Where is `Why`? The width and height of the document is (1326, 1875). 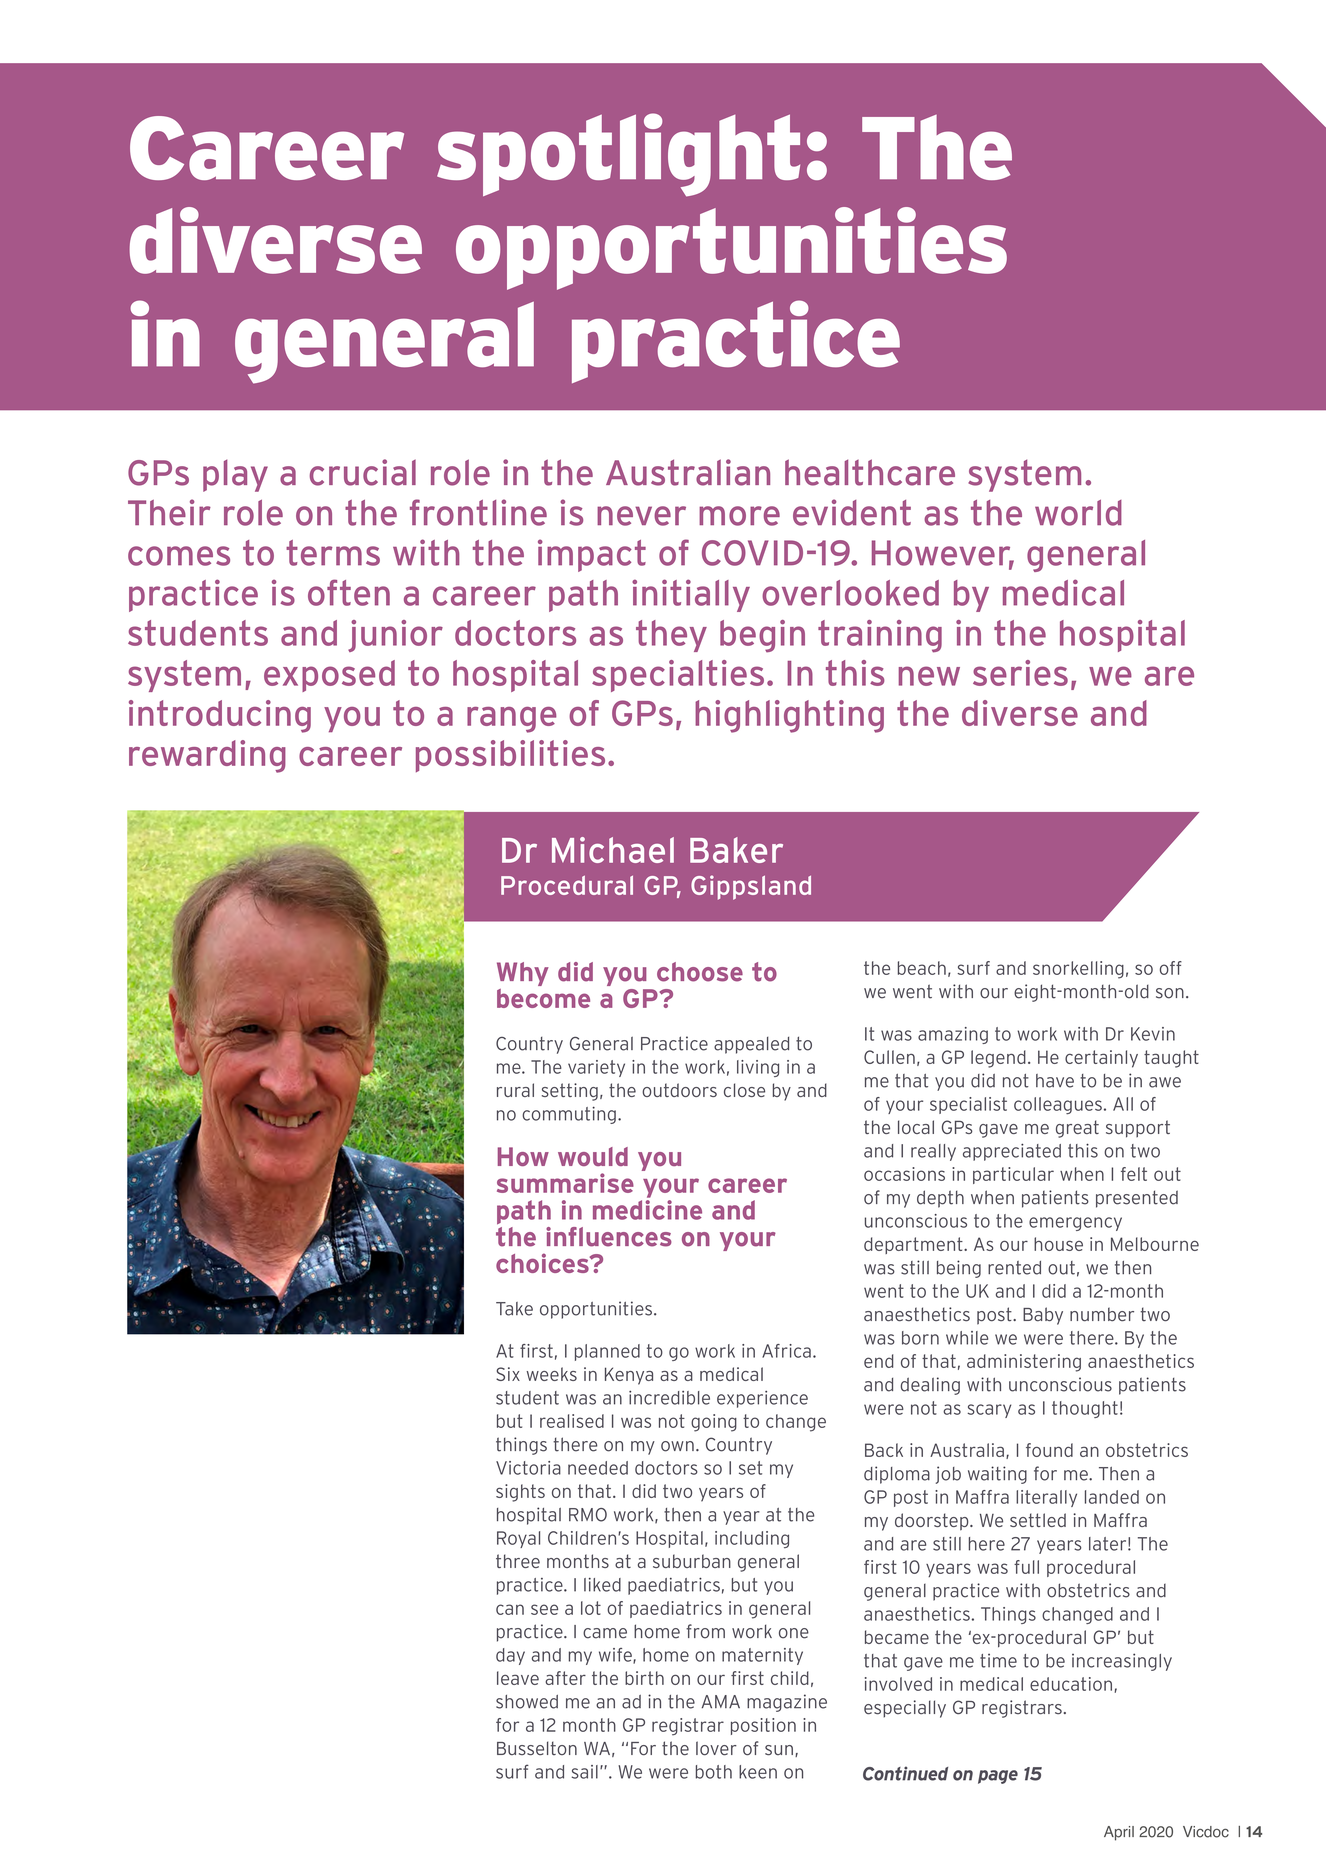 Why is located at coordinates (523, 974).
